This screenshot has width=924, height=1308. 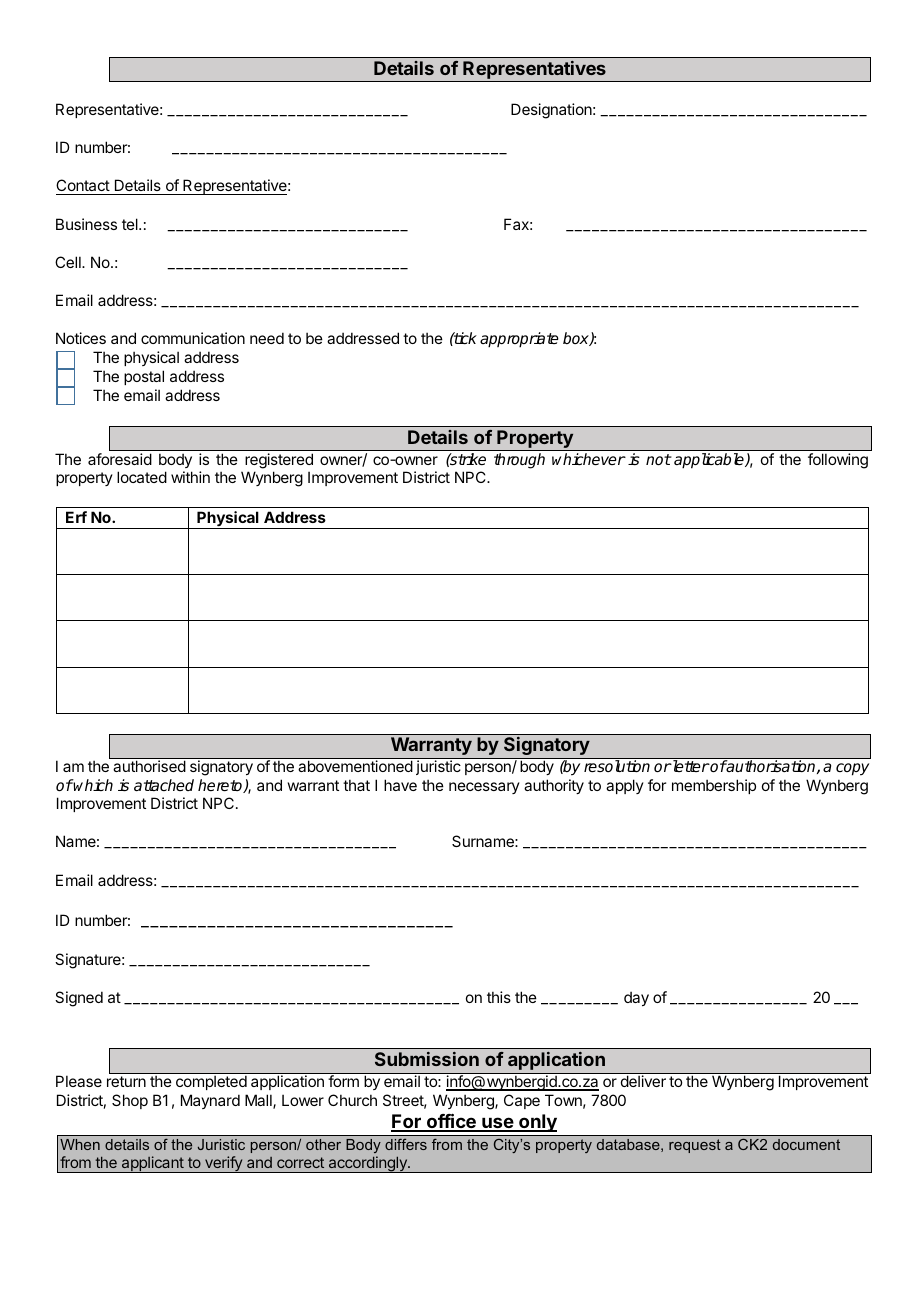 What do you see at coordinates (519, 340) in the screenshot?
I see `appropriate` at bounding box center [519, 340].
